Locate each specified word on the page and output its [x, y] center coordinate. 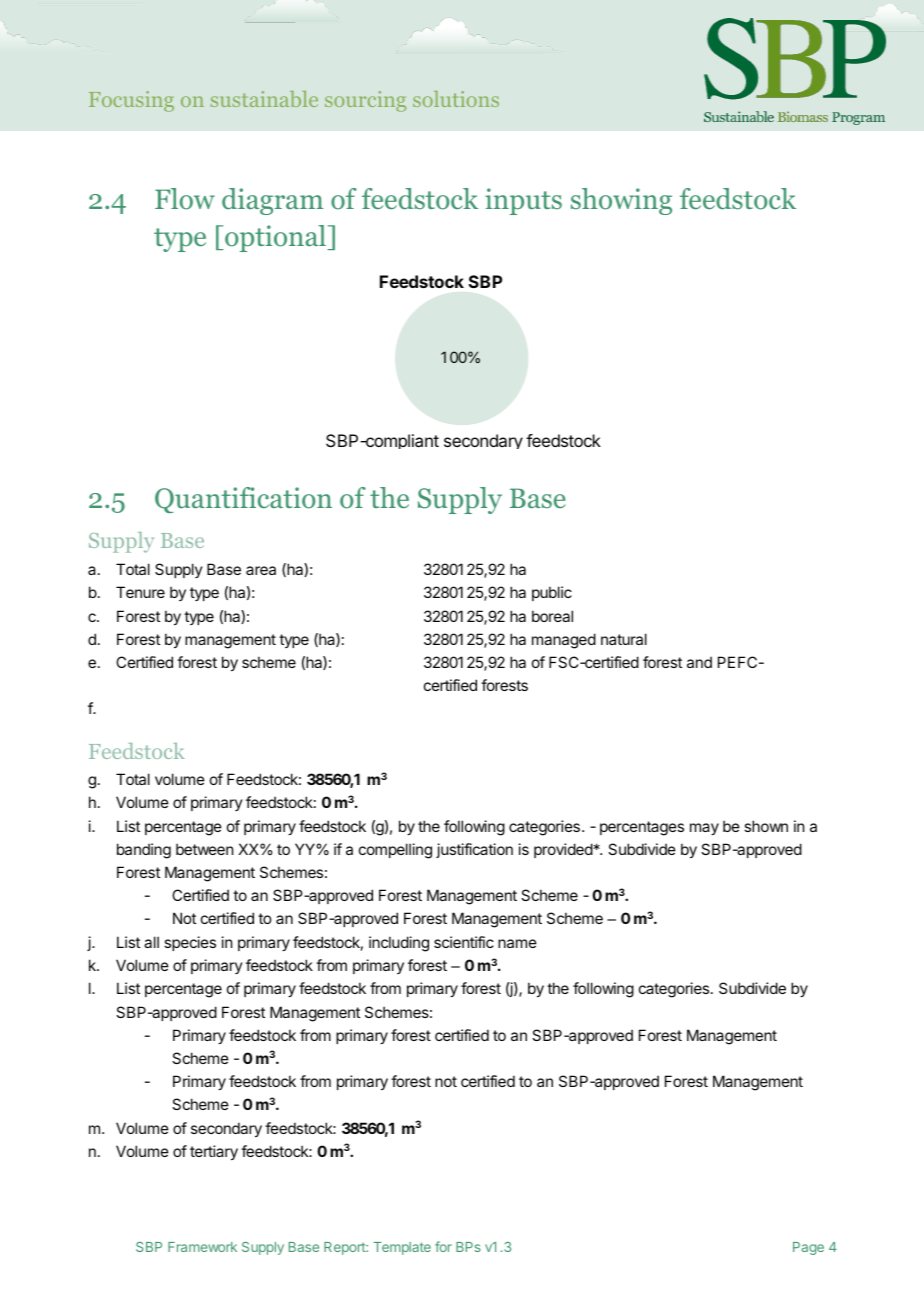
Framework [202, 1247]
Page [808, 1248]
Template [402, 1248]
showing [621, 201]
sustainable [264, 99]
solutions [456, 99]
